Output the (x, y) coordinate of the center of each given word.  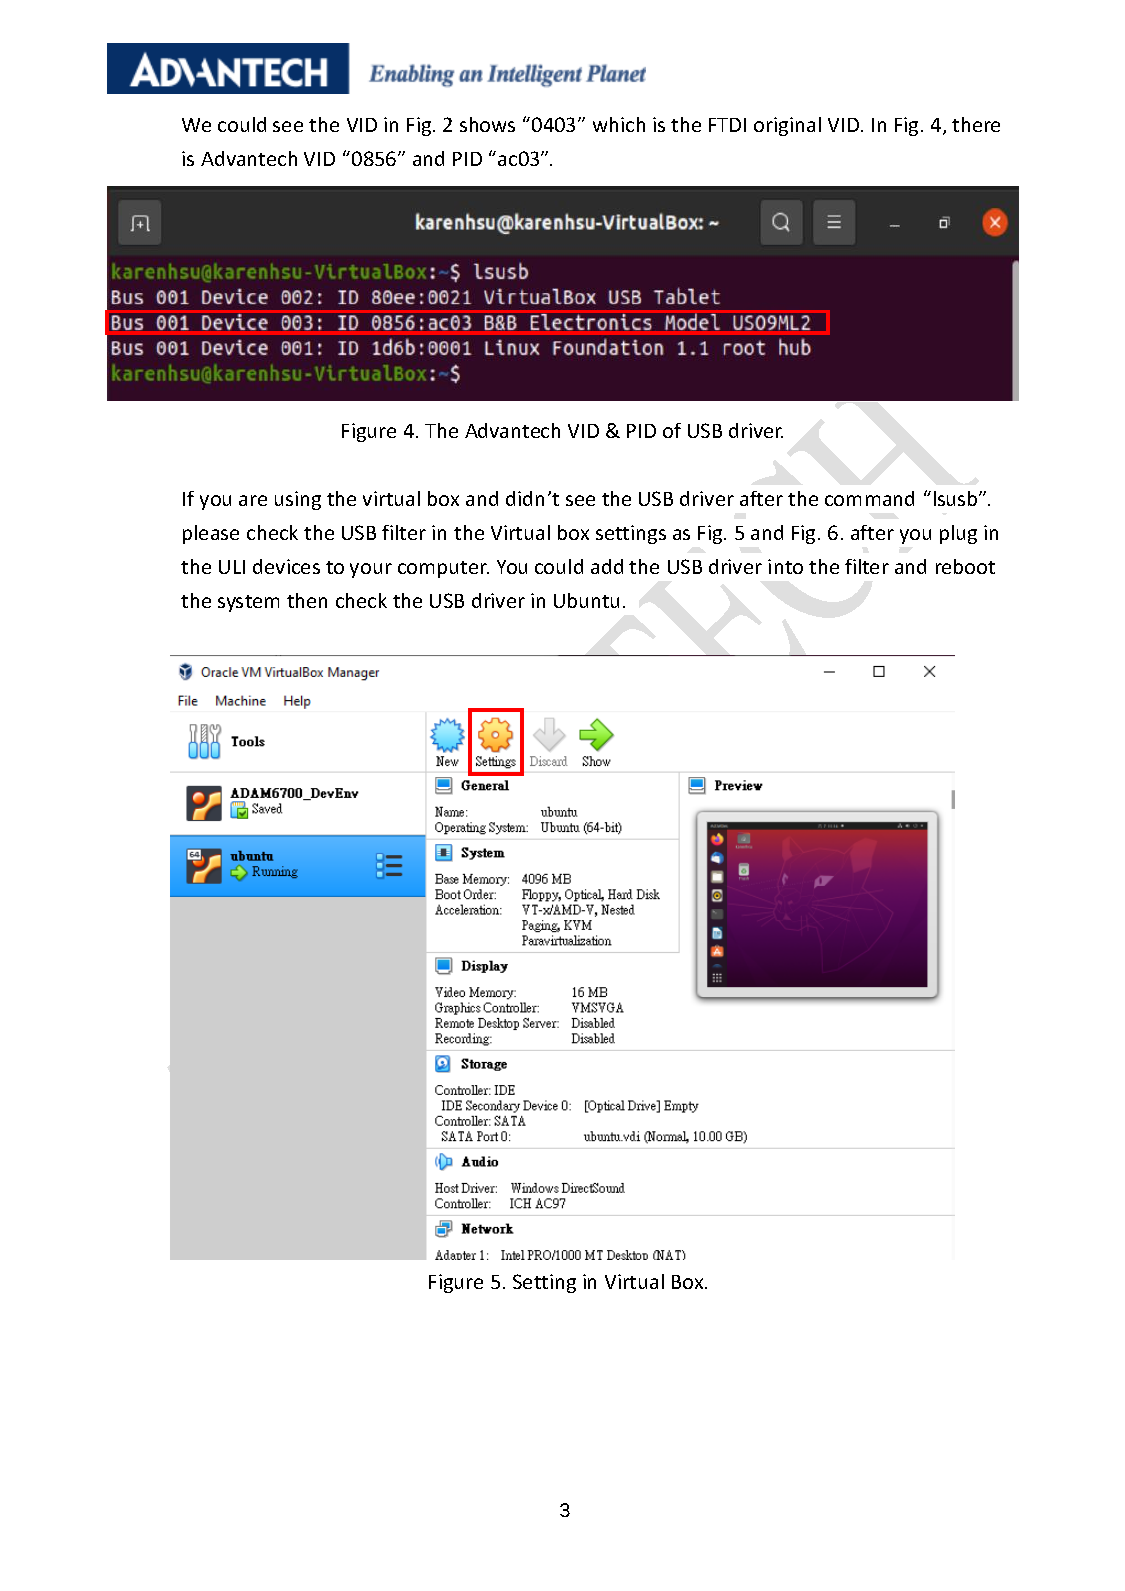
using (298, 500)
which (619, 124)
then (307, 600)
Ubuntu (586, 600)
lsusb (957, 498)
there (976, 124)
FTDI (727, 125)
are (253, 500)
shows (487, 124)
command (869, 498)
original (787, 126)
